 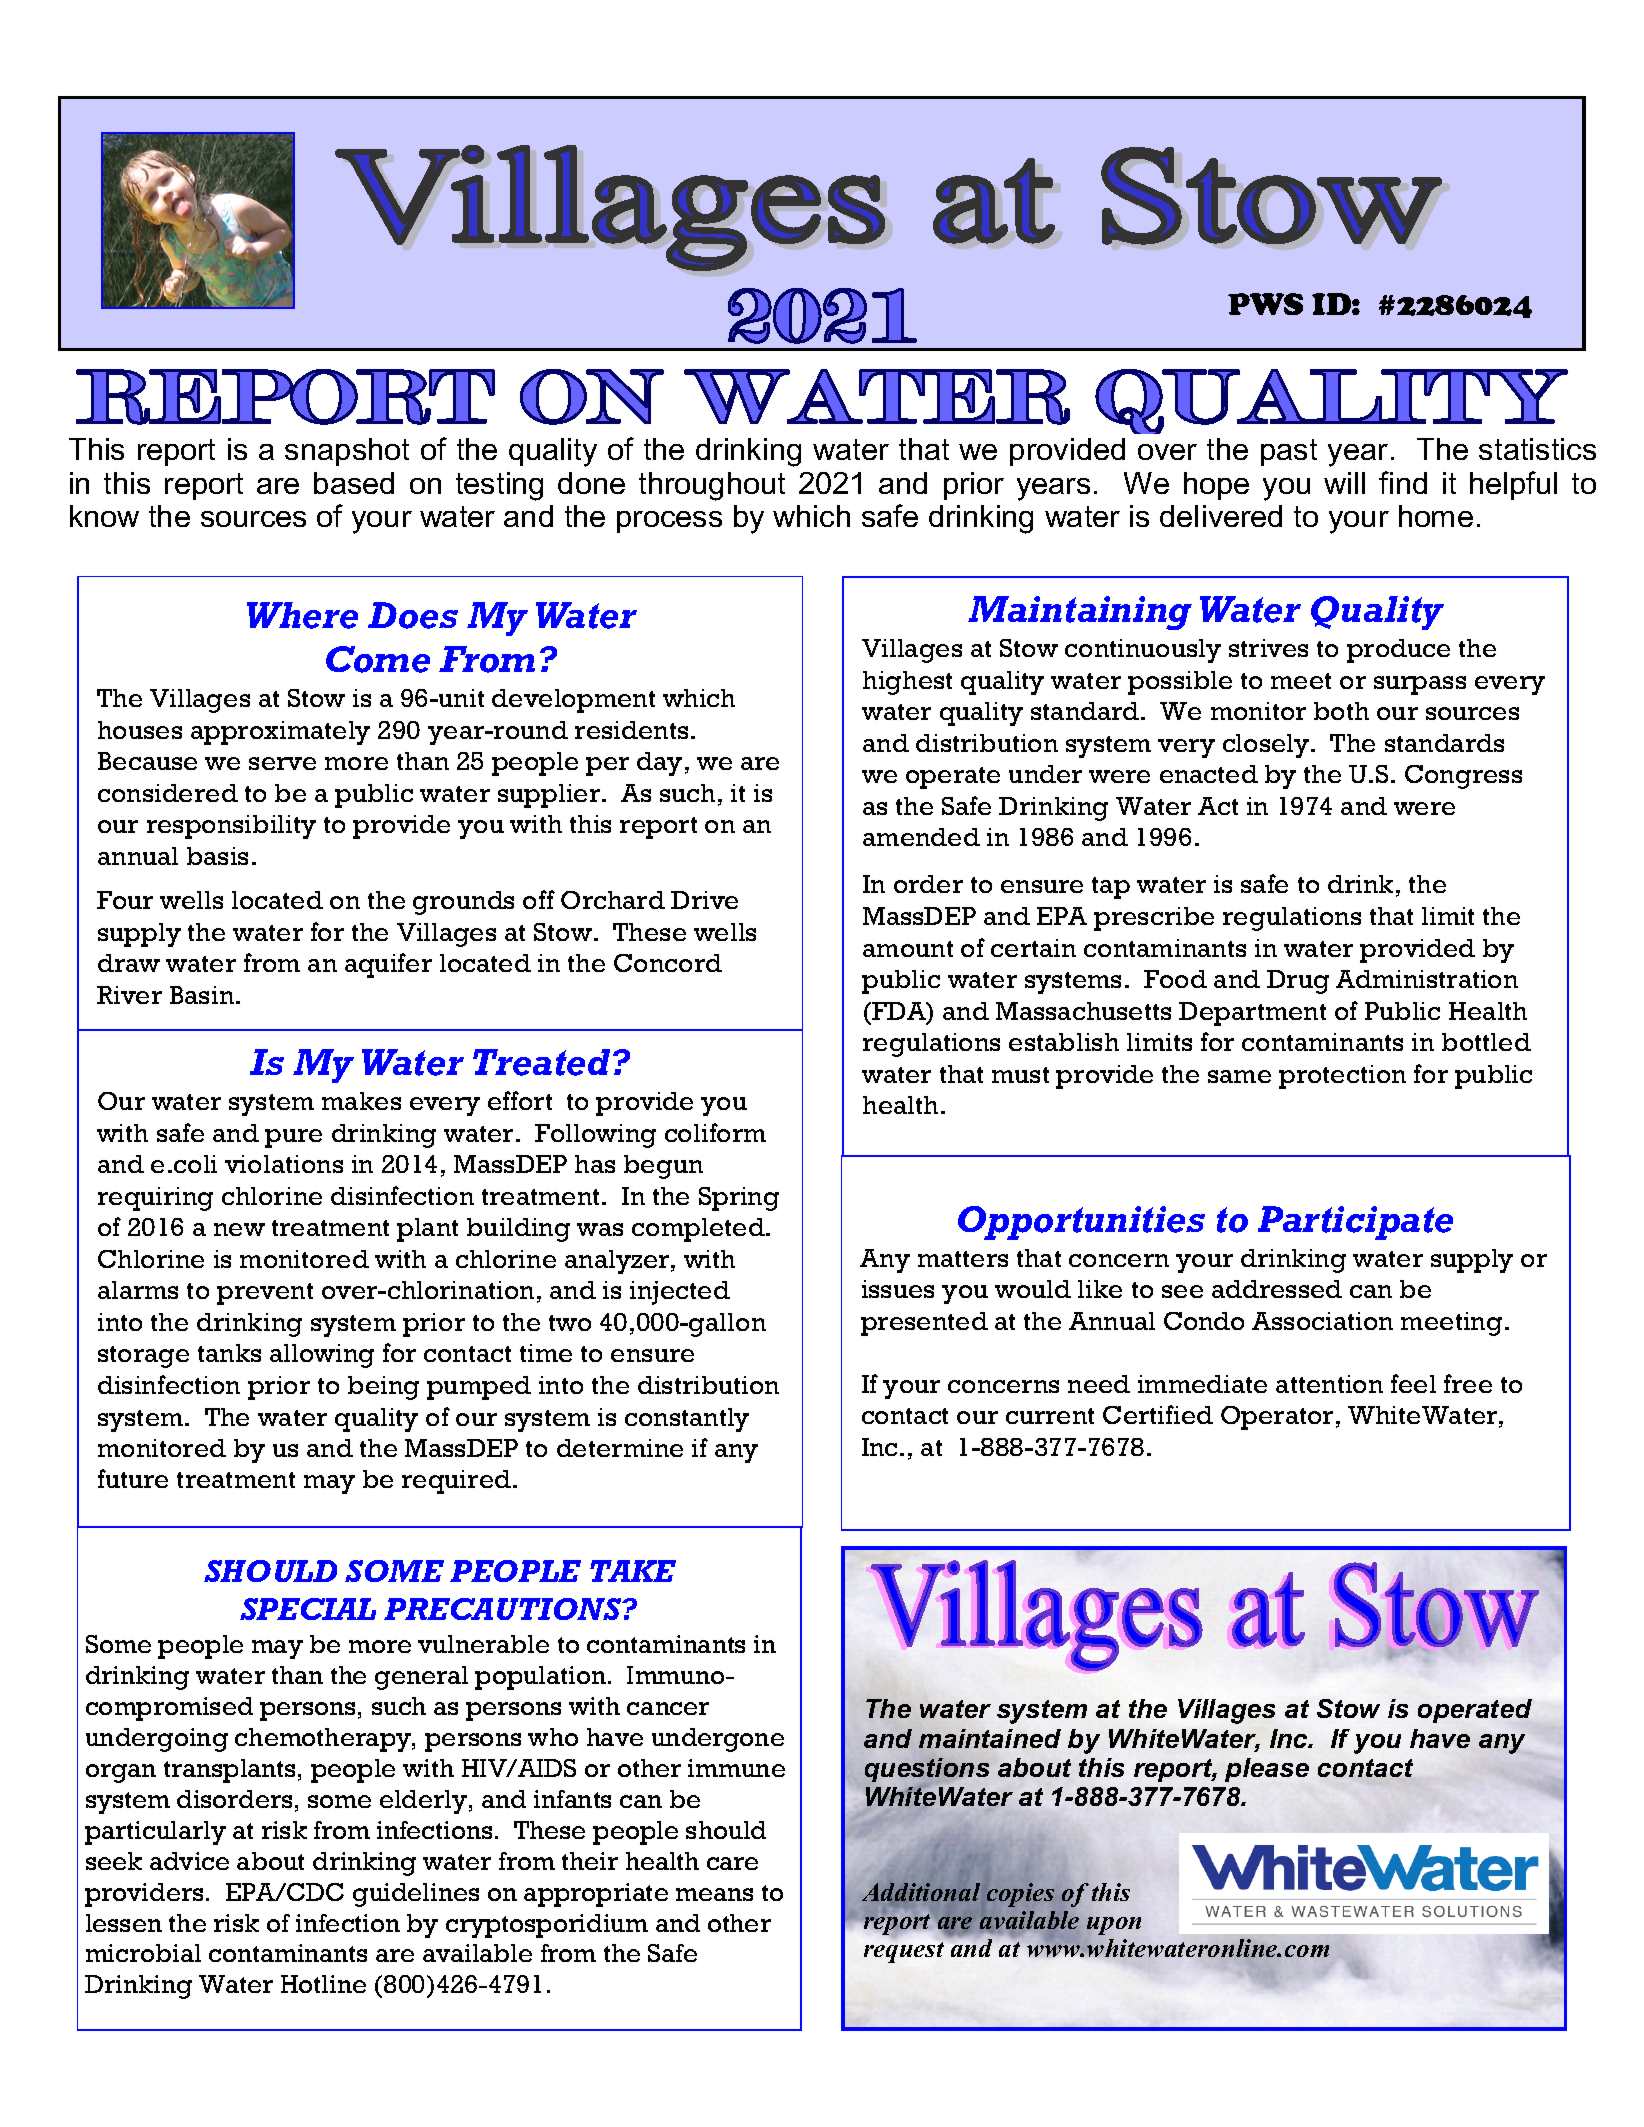 I want to click on TAKE, so click(x=633, y=1571).
